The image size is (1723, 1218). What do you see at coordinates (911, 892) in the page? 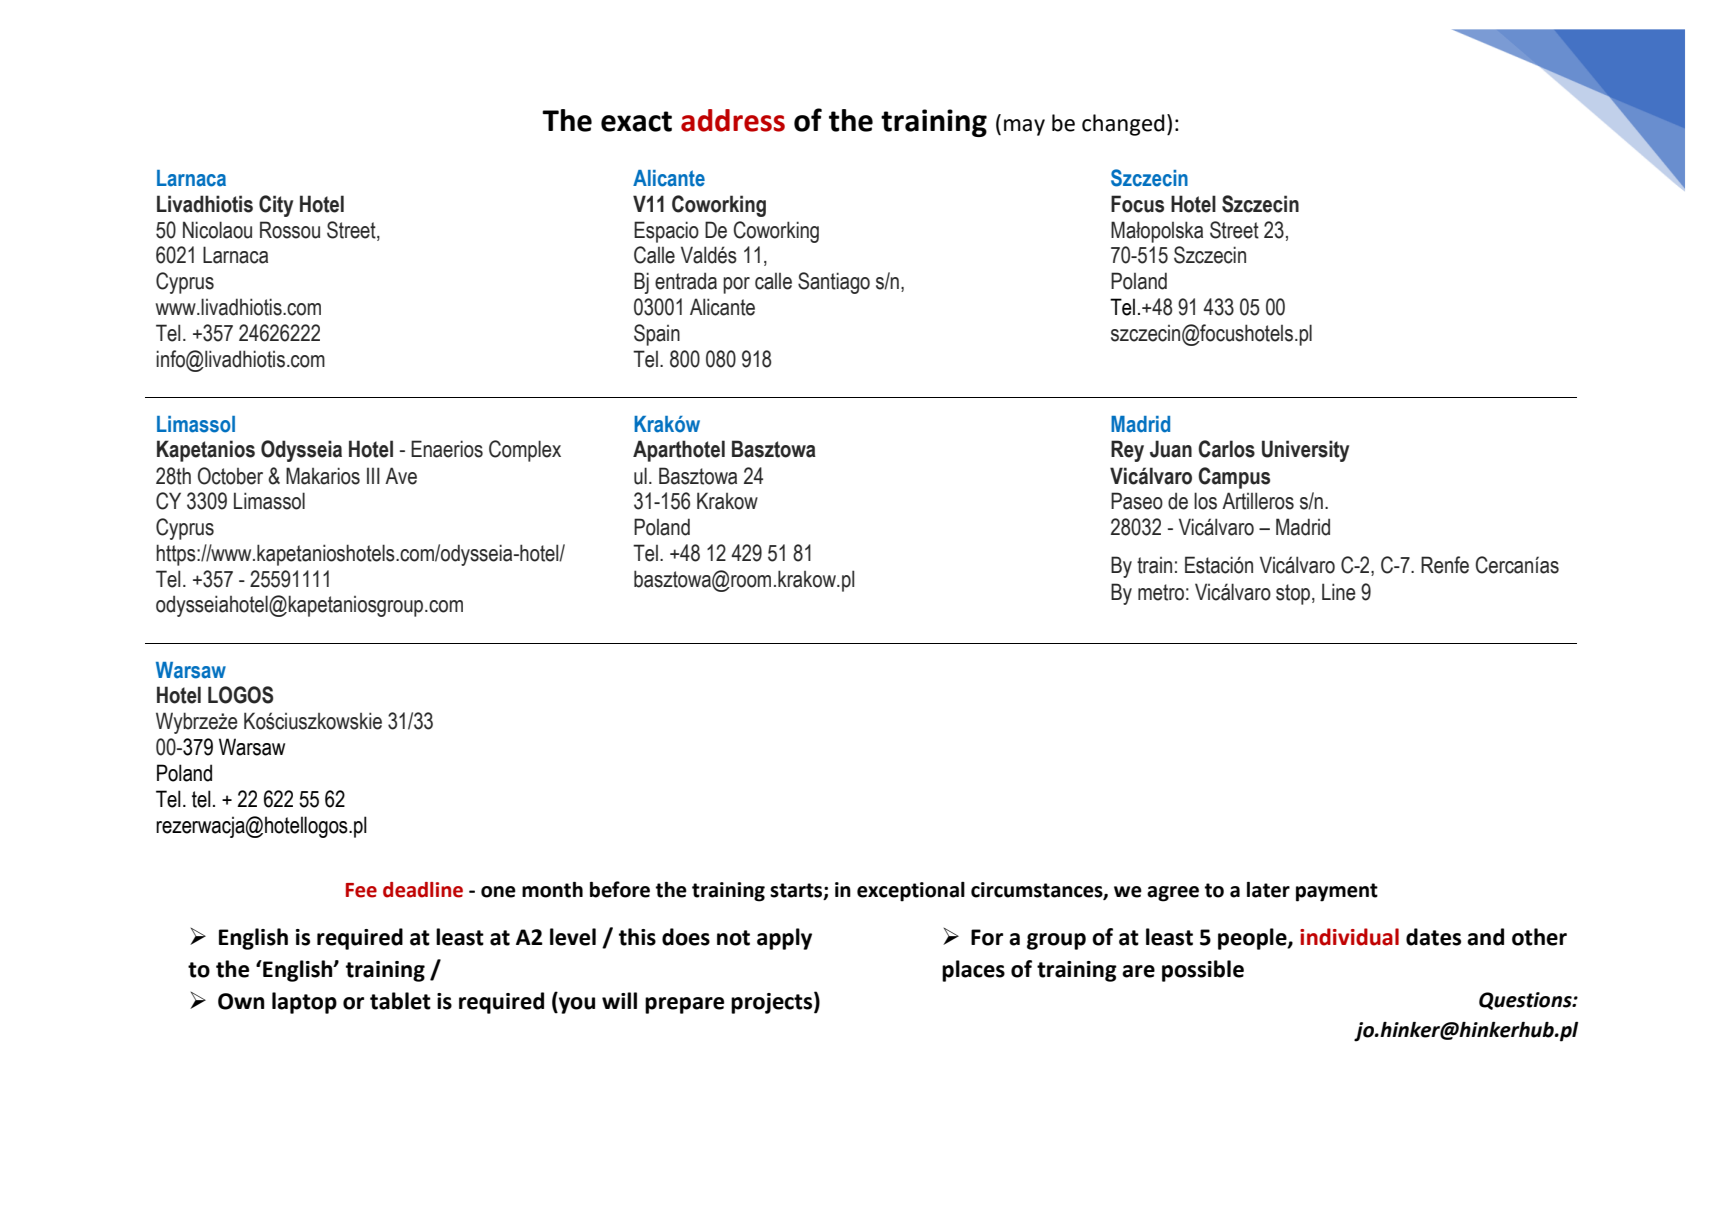
I see `exceptional` at bounding box center [911, 892].
